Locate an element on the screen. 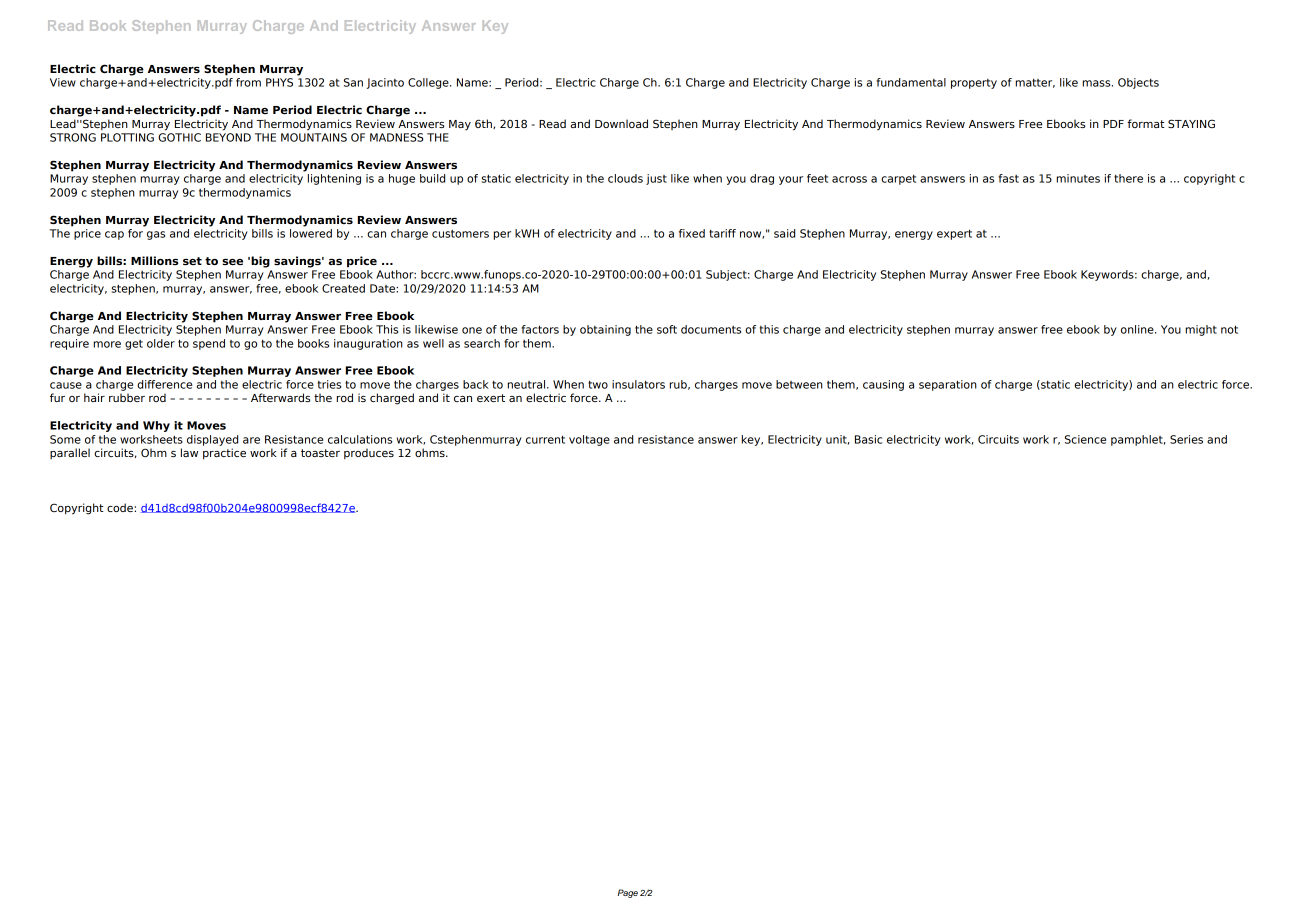  Download is located at coordinates (621, 123).
